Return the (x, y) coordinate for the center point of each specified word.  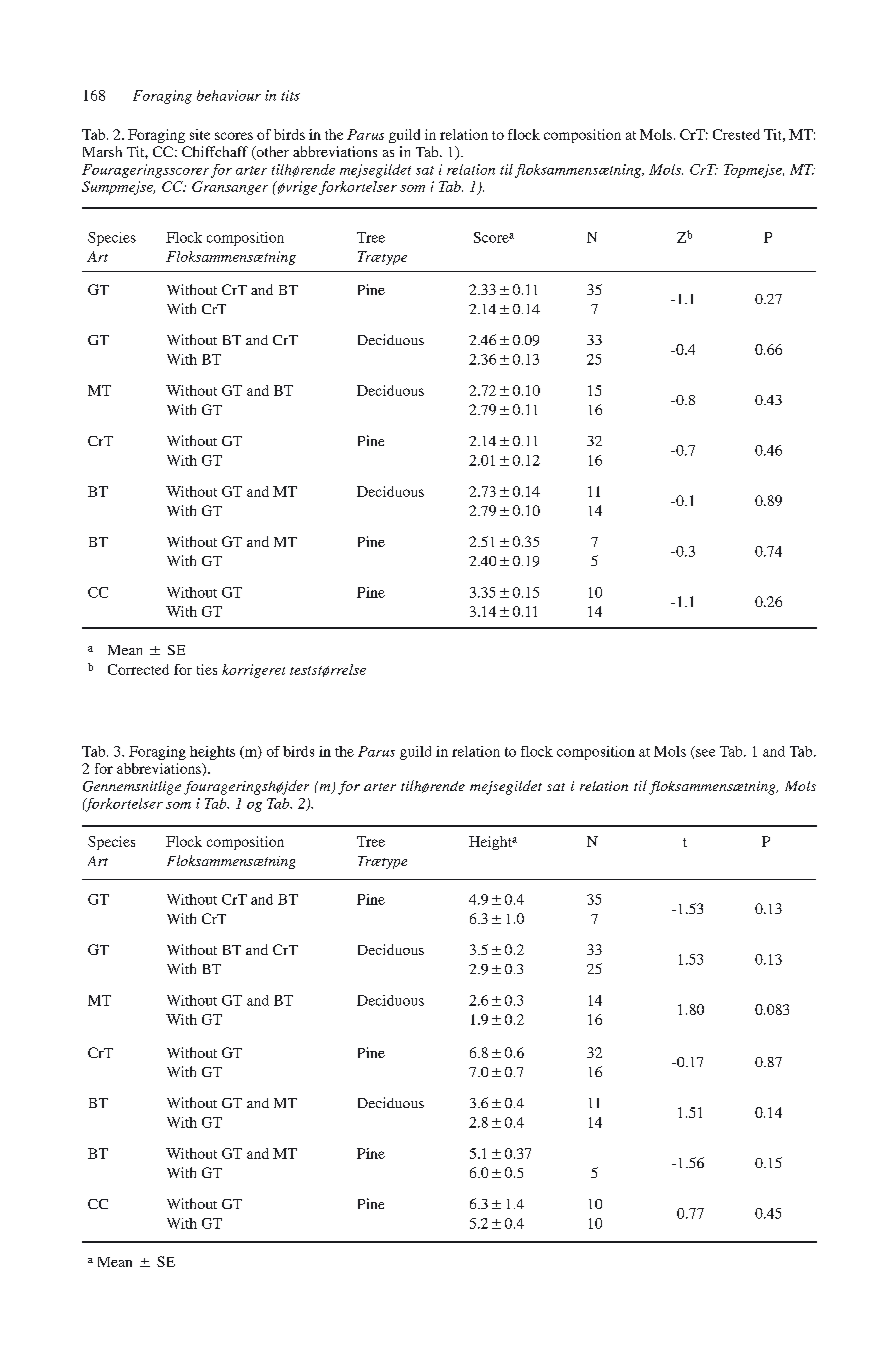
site (200, 134)
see (705, 753)
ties (207, 669)
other (271, 153)
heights (212, 753)
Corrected (138, 669)
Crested (736, 134)
